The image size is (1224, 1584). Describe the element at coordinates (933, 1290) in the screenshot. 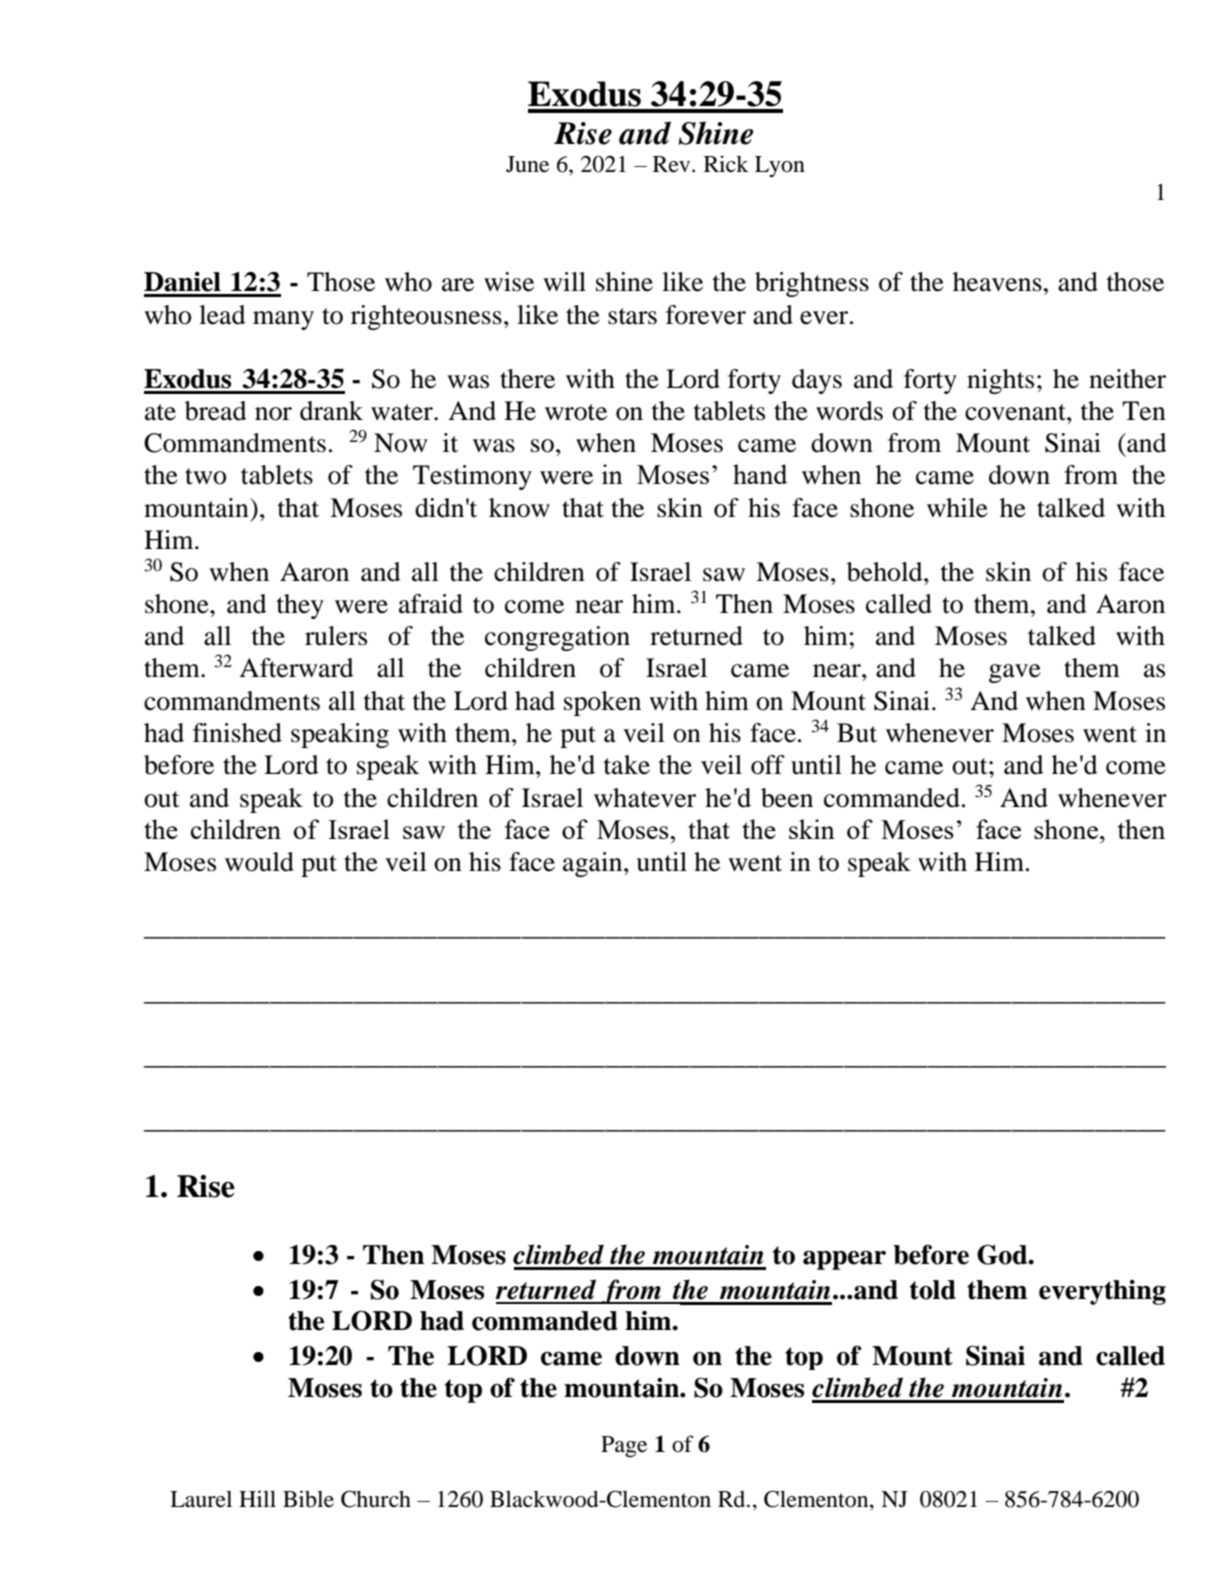

I see `told` at that location.
